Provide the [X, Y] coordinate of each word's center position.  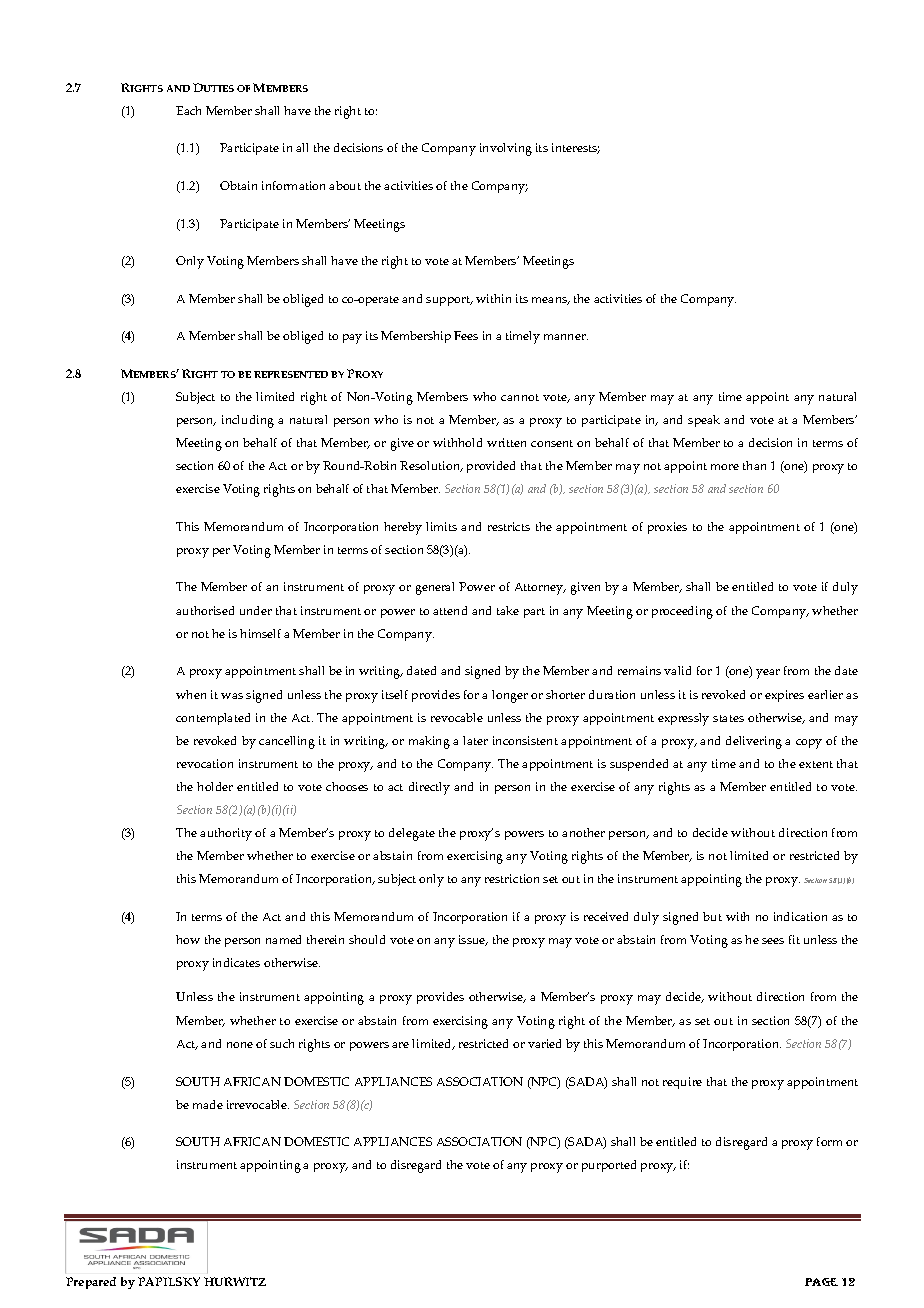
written [506, 442]
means [551, 301]
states [728, 718]
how [188, 939]
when [191, 694]
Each [188, 110]
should [367, 939]
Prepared [91, 1283]
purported [609, 1166]
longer [510, 696]
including [248, 421]
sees [773, 941]
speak [704, 421]
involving [506, 149]
